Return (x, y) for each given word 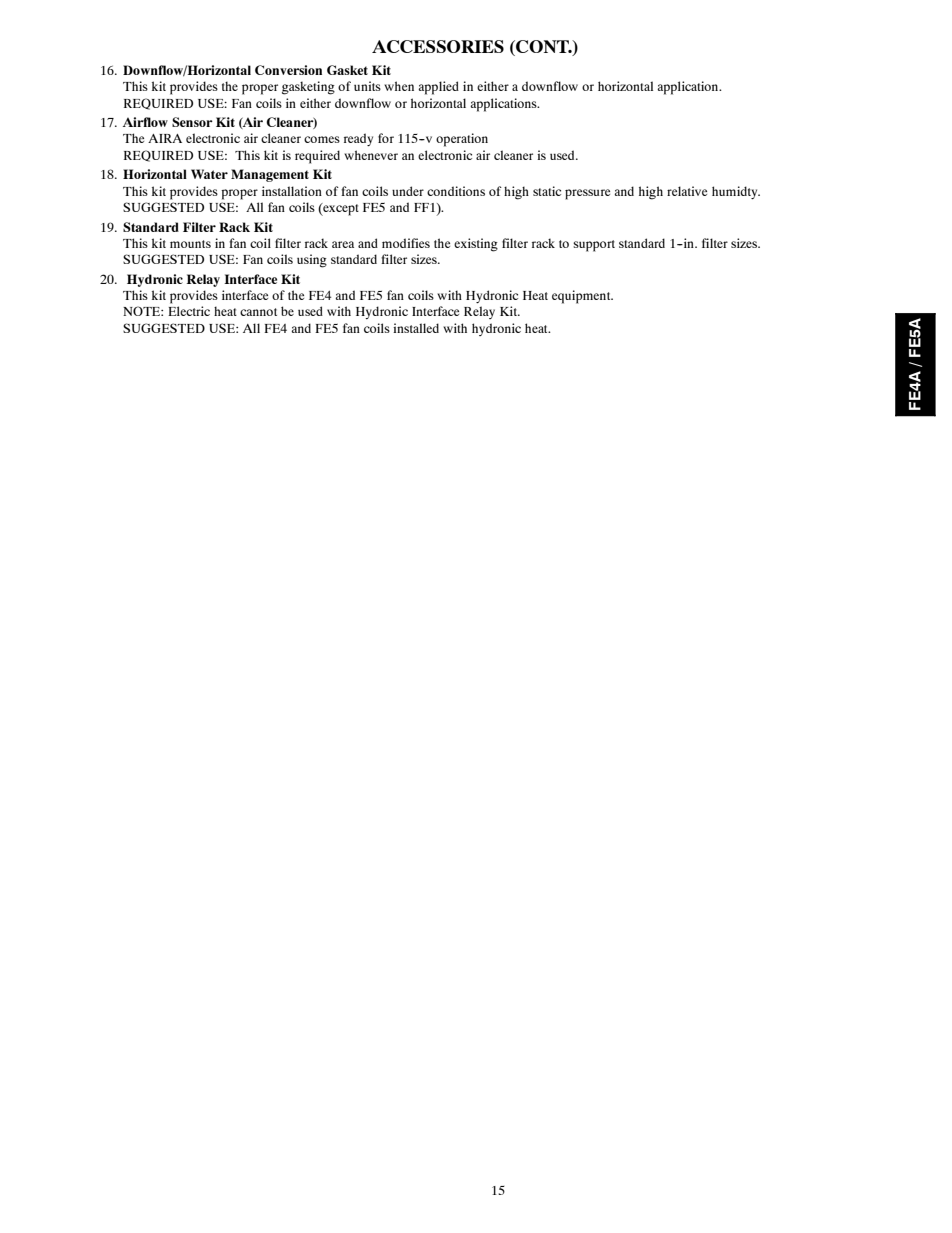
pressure (587, 194)
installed (416, 328)
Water (209, 174)
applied (438, 88)
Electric (189, 311)
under (408, 191)
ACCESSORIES (438, 46)
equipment (582, 297)
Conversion (288, 70)
